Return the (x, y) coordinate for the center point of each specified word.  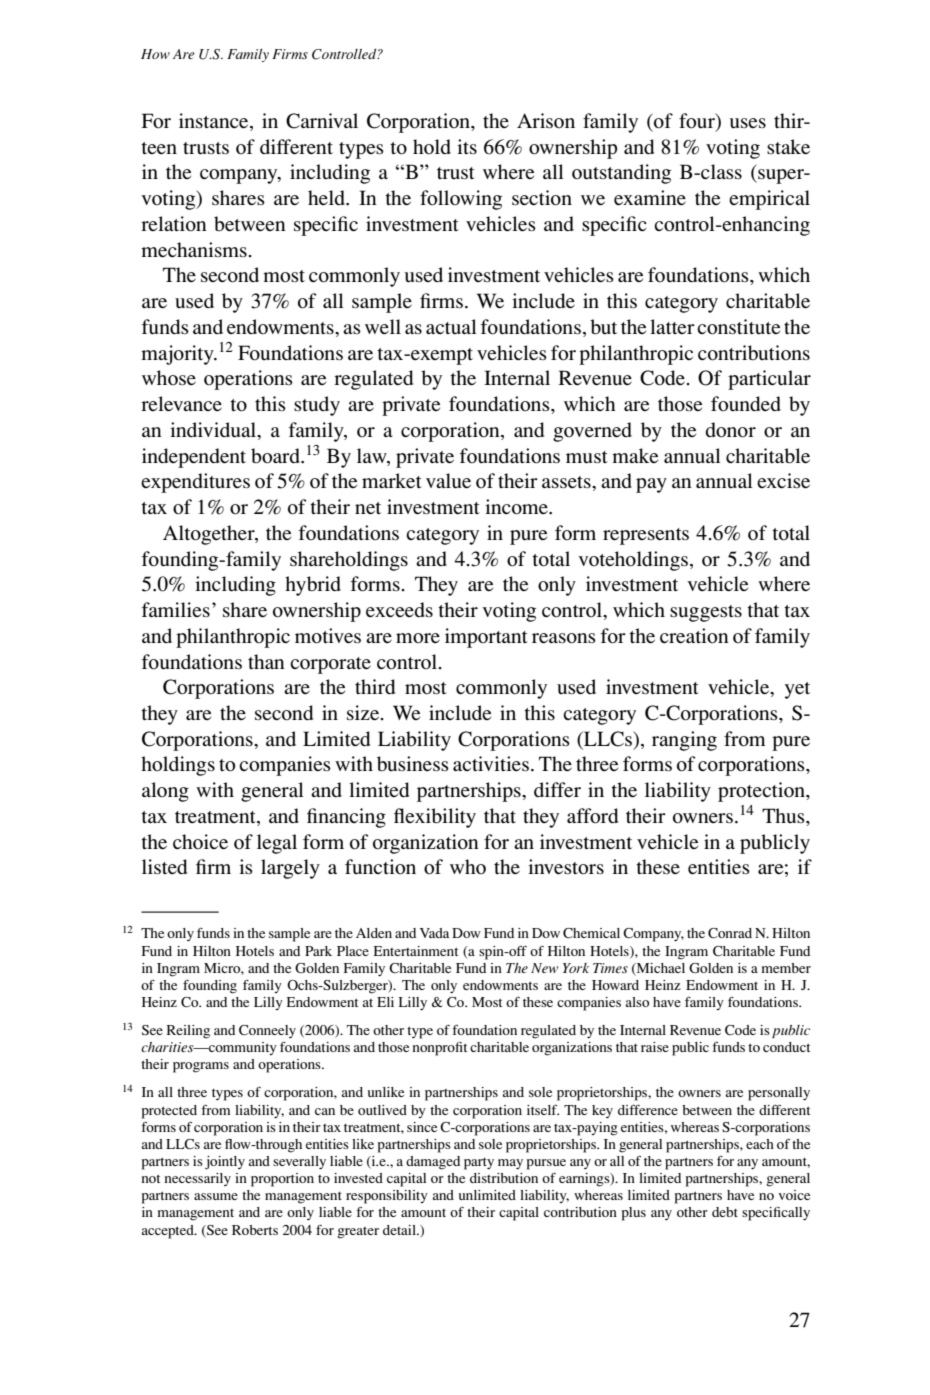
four (698, 122)
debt (725, 1212)
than (266, 661)
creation (694, 636)
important (486, 638)
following (461, 200)
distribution (504, 1178)
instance (215, 122)
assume (216, 1196)
